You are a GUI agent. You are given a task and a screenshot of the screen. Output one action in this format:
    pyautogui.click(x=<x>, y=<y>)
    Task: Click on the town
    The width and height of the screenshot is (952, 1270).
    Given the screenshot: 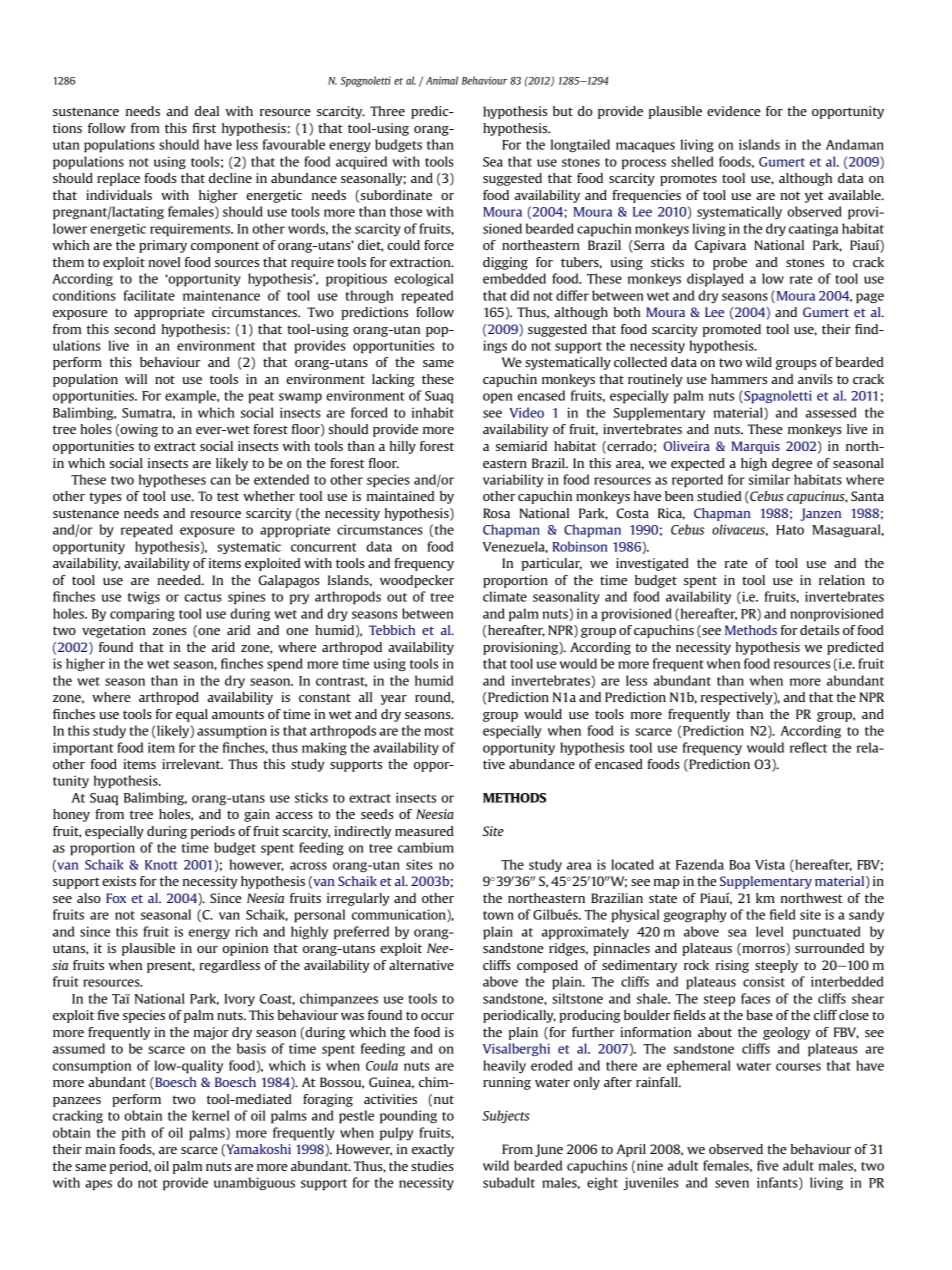 What is the action you would take?
    pyautogui.click(x=498, y=915)
